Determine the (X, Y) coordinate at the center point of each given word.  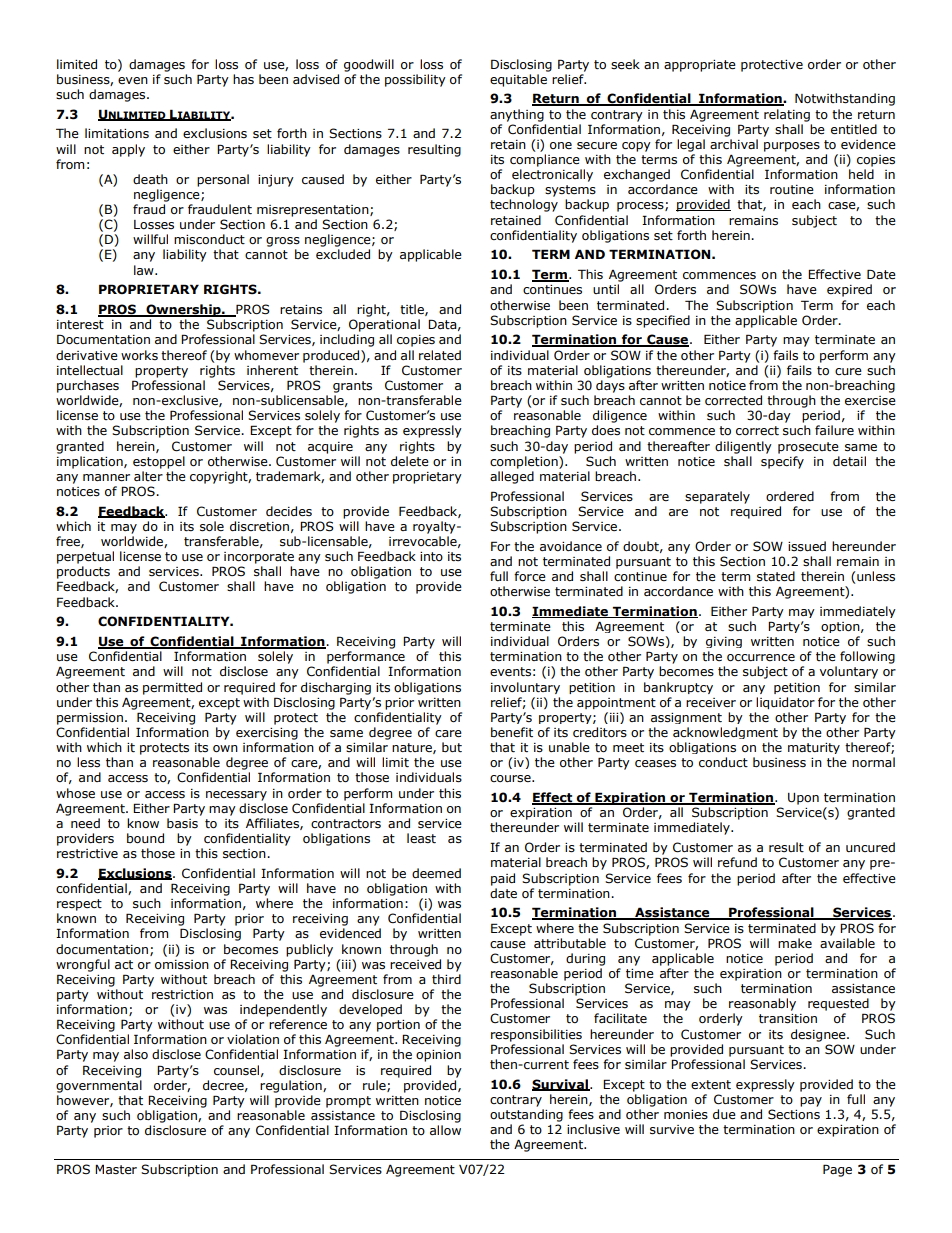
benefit (512, 732)
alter (148, 476)
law (145, 270)
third (446, 979)
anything (517, 115)
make (795, 943)
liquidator (785, 703)
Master (116, 1169)
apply (128, 150)
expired (849, 290)
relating (787, 115)
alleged (512, 477)
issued (807, 546)
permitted (172, 688)
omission (182, 965)
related (440, 355)
